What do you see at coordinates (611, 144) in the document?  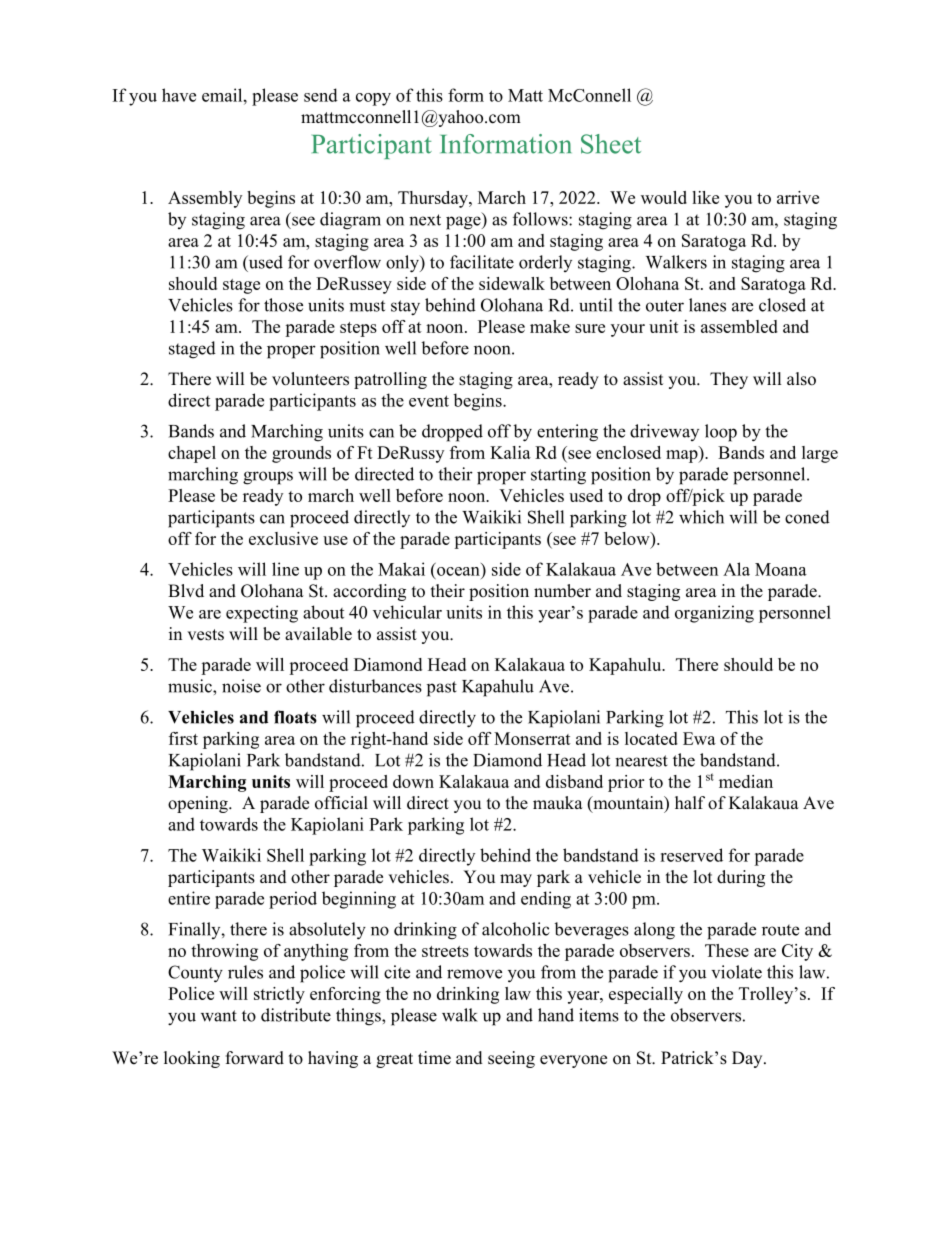 I see `Sheet` at bounding box center [611, 144].
